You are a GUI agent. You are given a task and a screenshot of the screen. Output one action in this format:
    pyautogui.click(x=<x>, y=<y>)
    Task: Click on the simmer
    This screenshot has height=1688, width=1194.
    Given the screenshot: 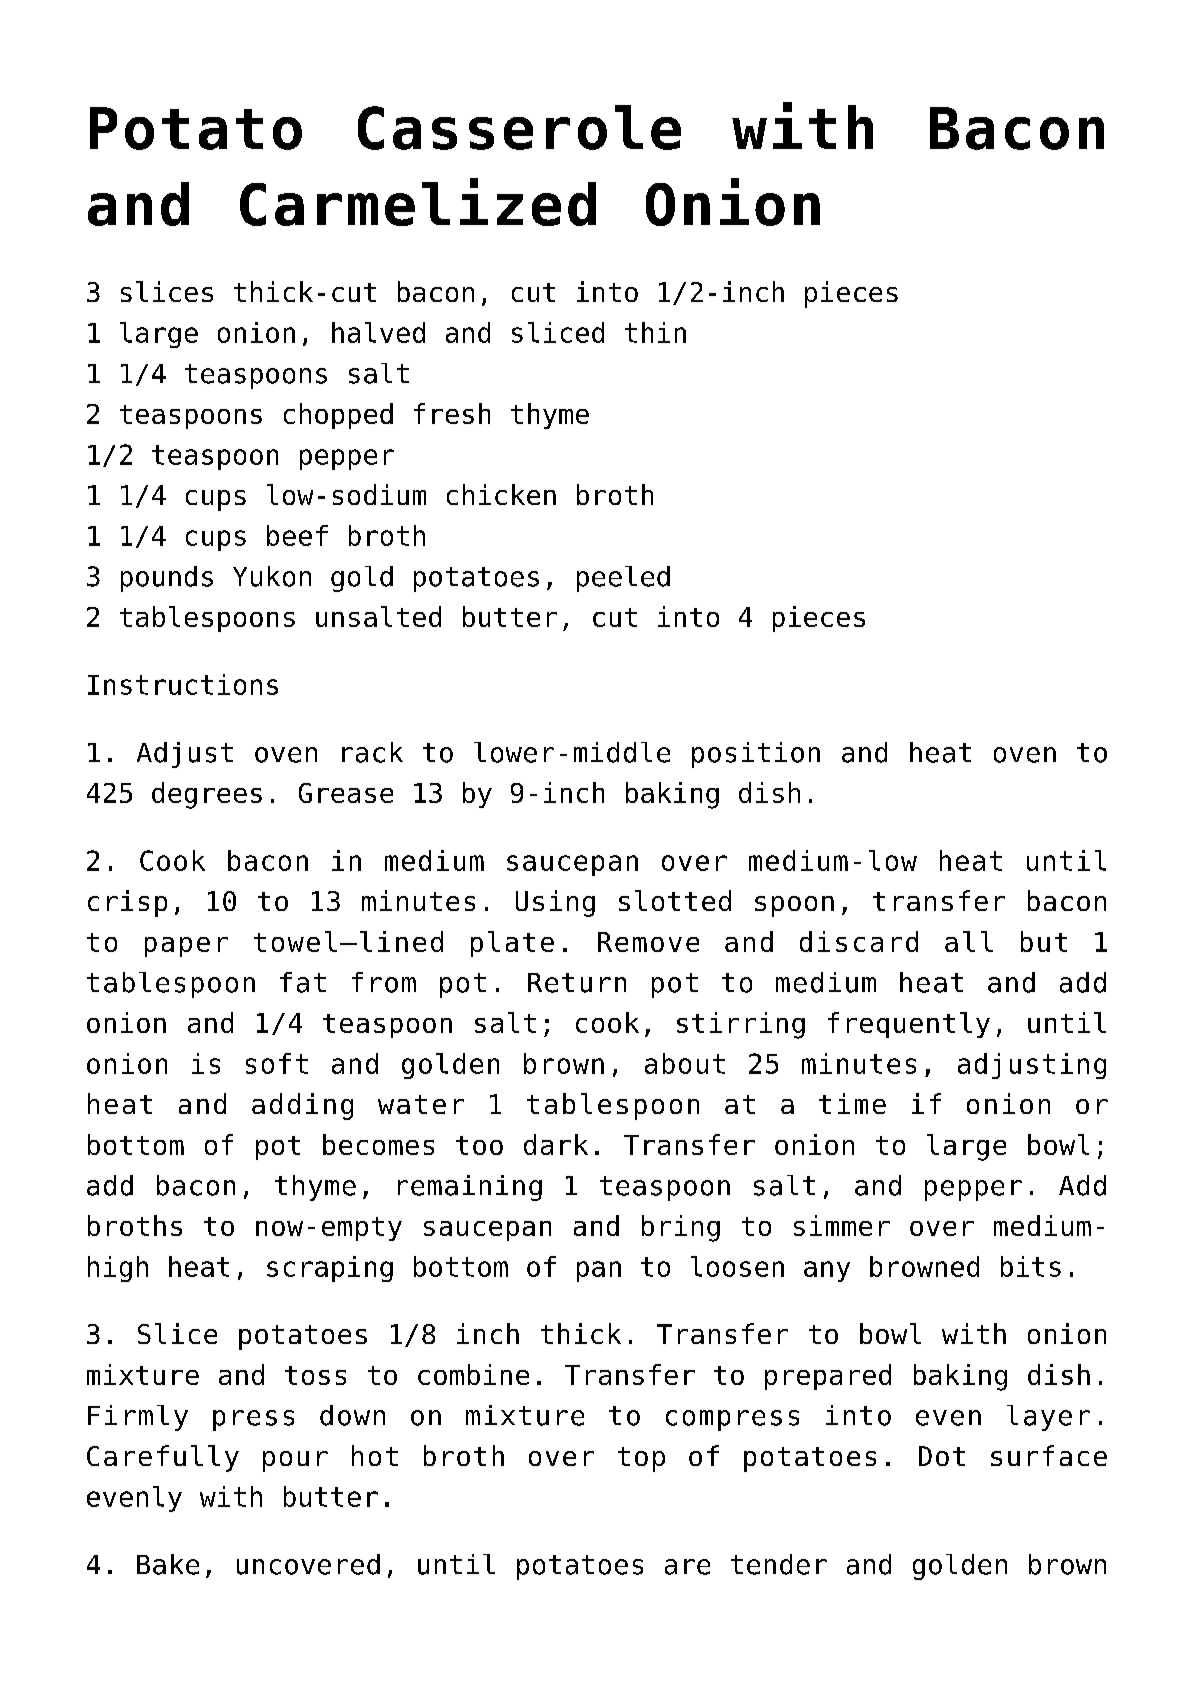 What is the action you would take?
    pyautogui.click(x=842, y=1225)
